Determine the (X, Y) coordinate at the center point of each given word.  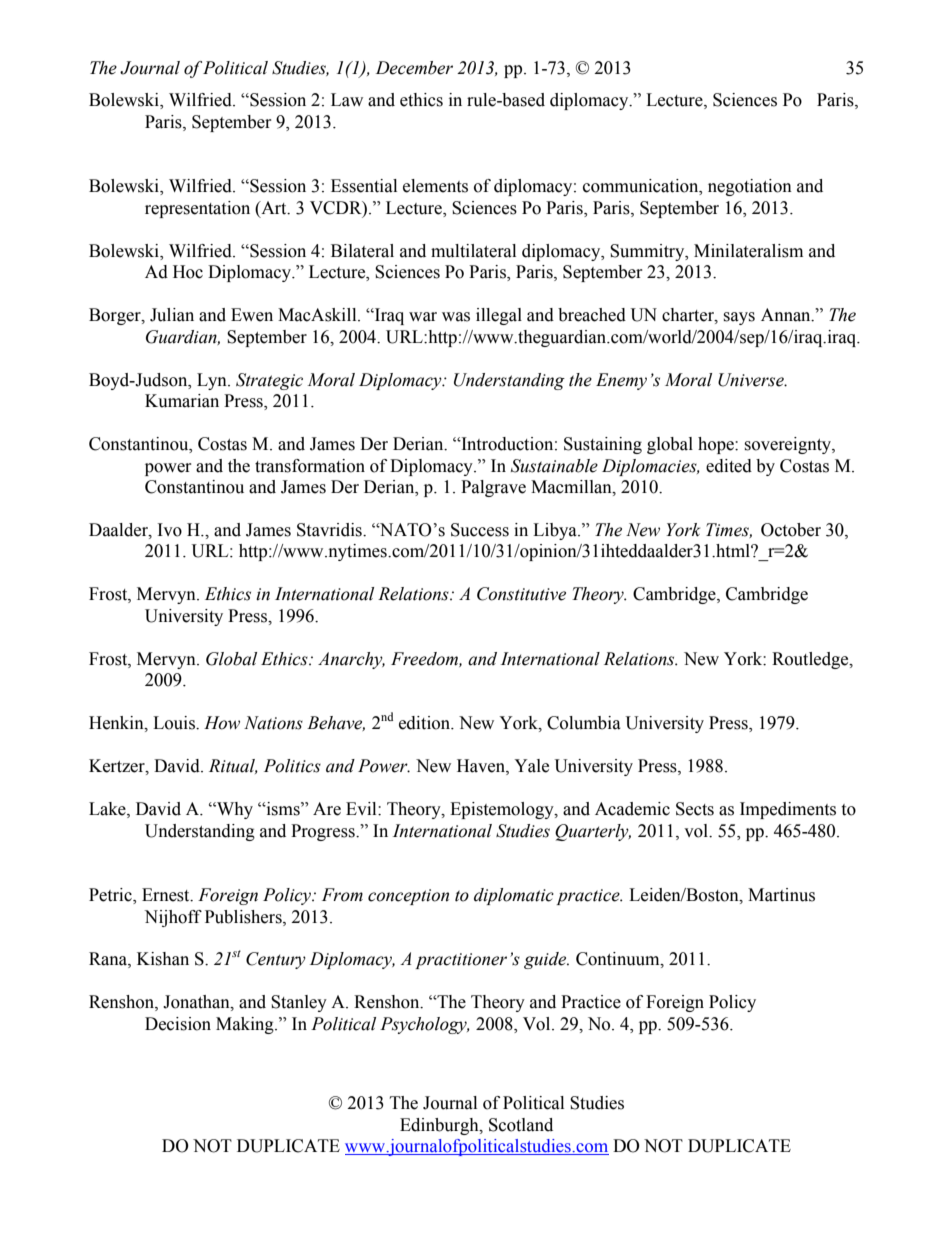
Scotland (521, 1125)
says (739, 318)
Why (234, 810)
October (791, 530)
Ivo (170, 530)
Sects (695, 809)
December (414, 68)
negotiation (750, 187)
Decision (178, 1024)
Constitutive (521, 594)
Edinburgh (440, 1126)
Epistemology (503, 810)
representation (197, 209)
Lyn (213, 381)
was (456, 317)
